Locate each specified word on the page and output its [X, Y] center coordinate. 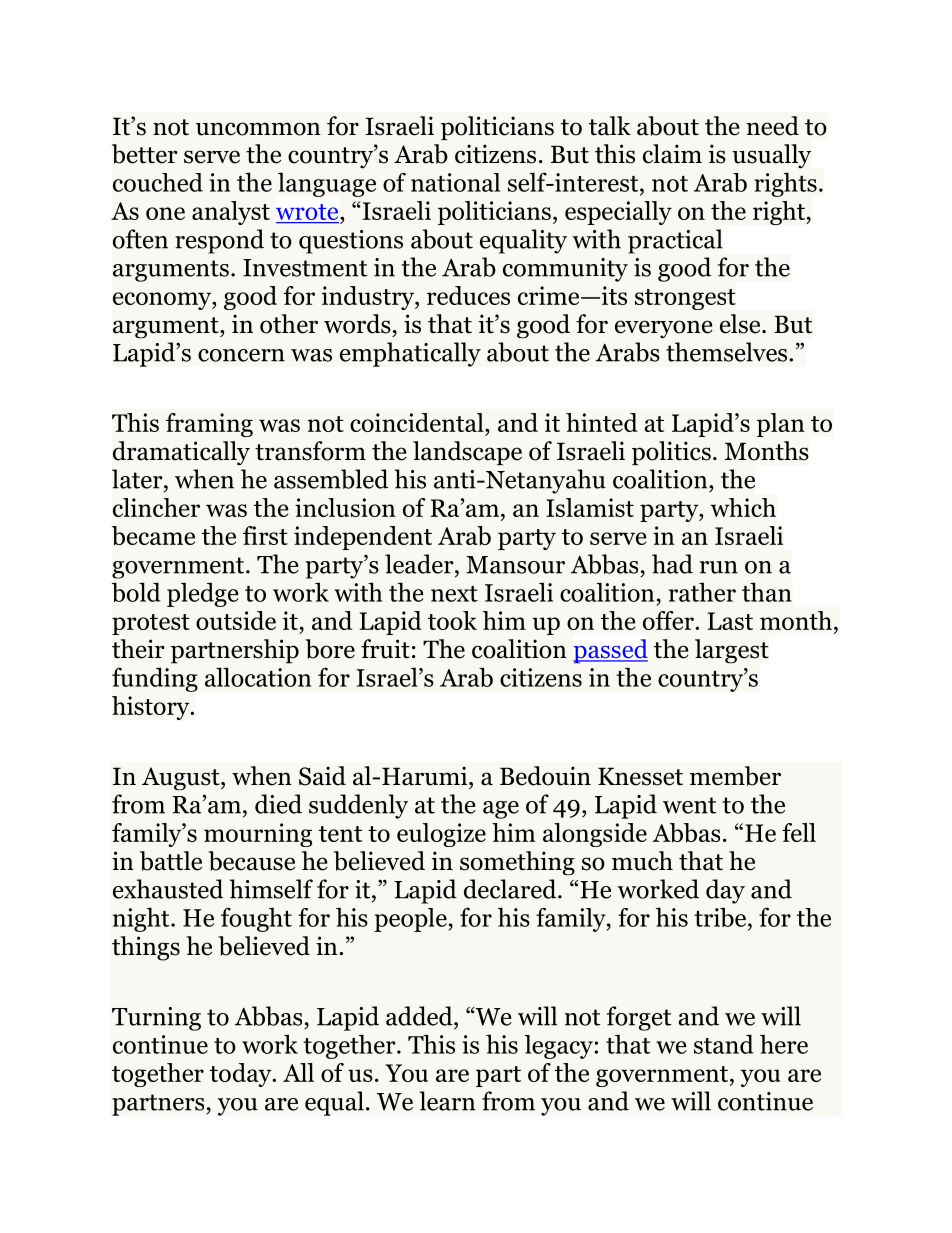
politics [671, 453]
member [735, 776]
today [242, 1075]
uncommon [258, 129]
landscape [467, 453]
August [182, 779]
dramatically [181, 453]
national [455, 182]
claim [672, 154]
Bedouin [545, 776]
